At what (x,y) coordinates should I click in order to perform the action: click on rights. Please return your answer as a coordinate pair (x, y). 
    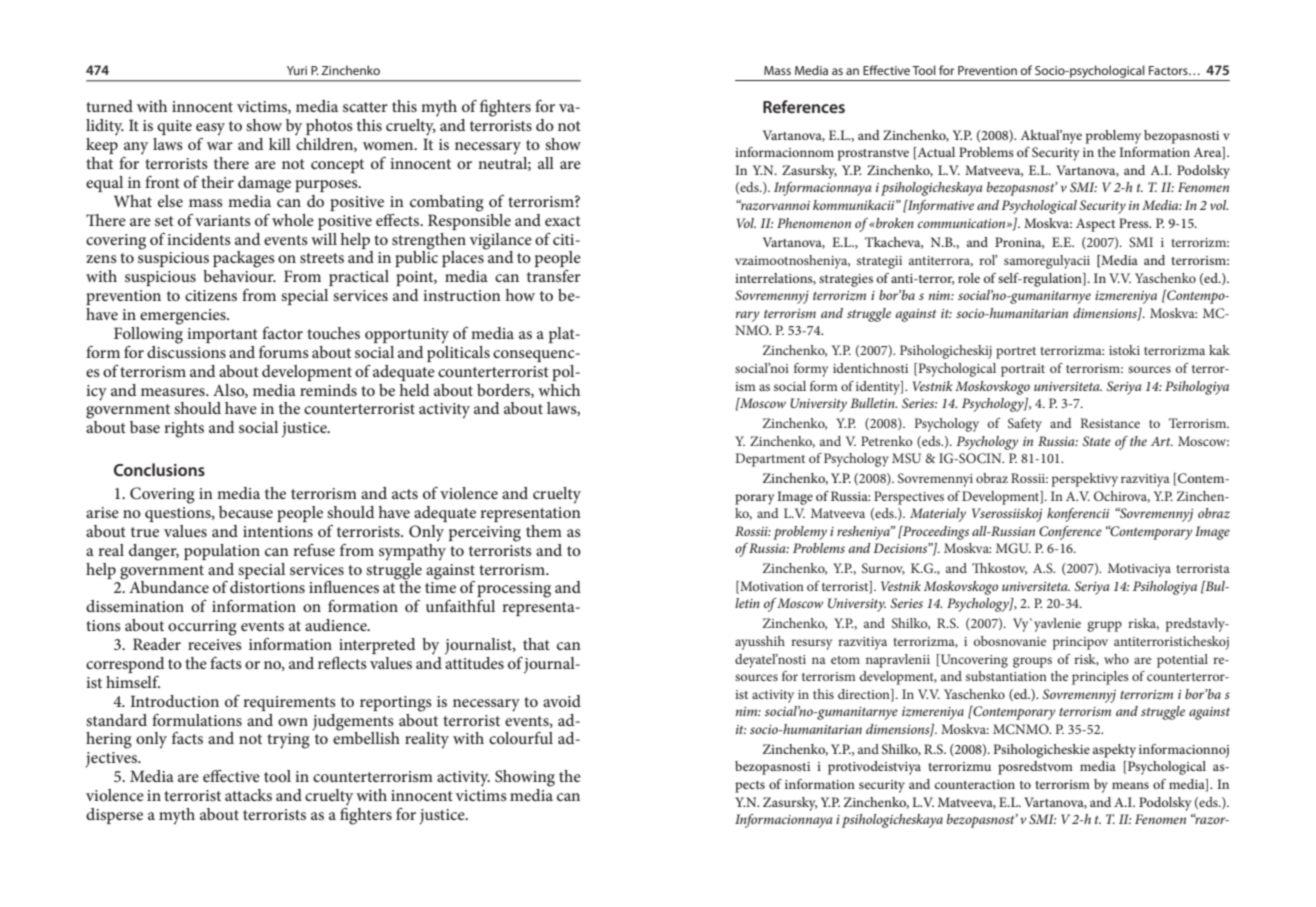
    Looking at the image, I should click on (184, 429).
